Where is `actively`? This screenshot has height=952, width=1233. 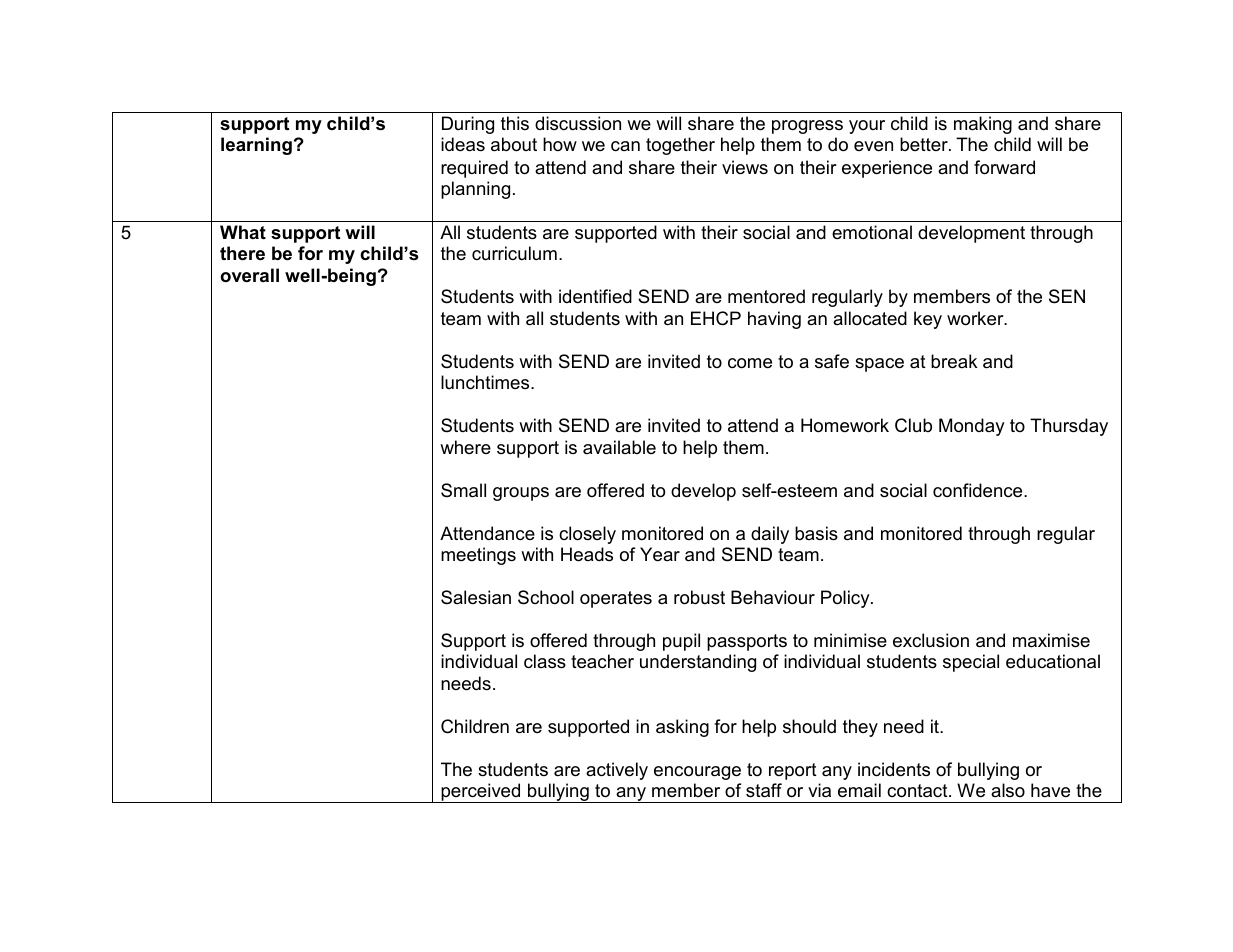 actively is located at coordinates (617, 771).
